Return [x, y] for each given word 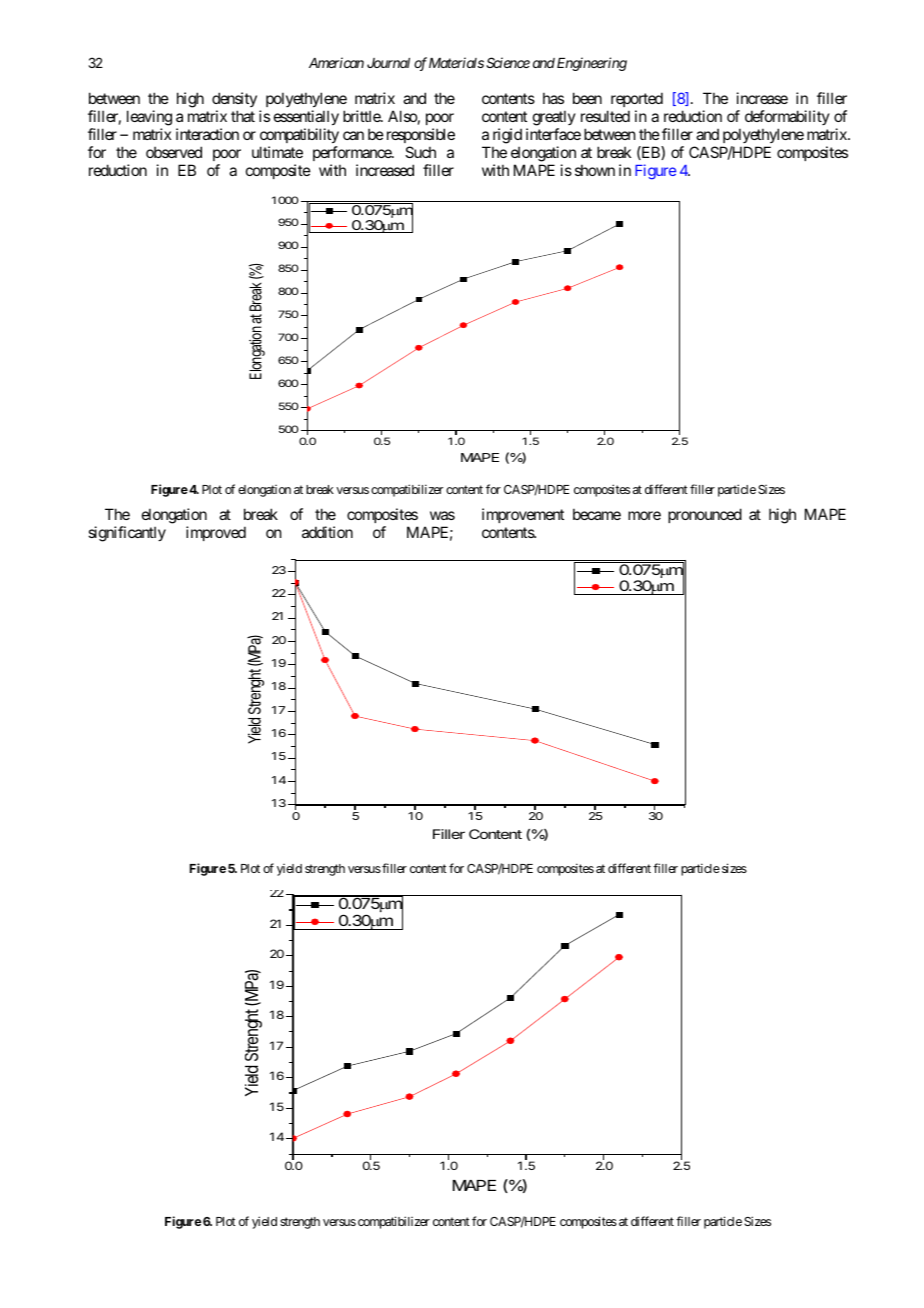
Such [420, 152]
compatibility [299, 135]
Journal [388, 63]
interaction [207, 134]
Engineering [592, 64]
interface [553, 134]
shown [595, 170]
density [234, 99]
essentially [306, 117]
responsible [421, 135]
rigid [507, 136]
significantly [127, 534]
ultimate [277, 152]
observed [174, 152]
